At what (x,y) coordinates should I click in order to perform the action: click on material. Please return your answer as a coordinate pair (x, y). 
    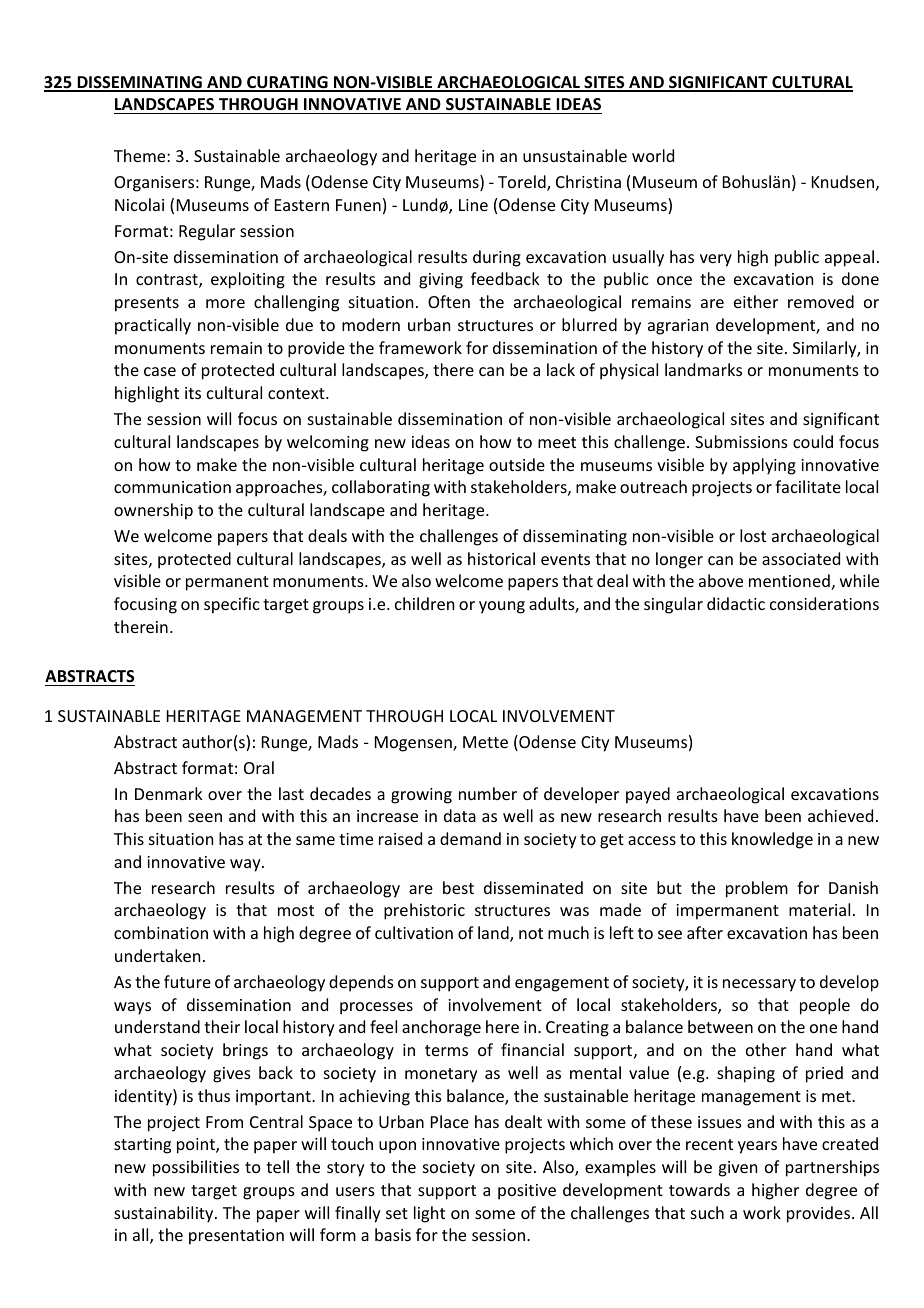
    Looking at the image, I should click on (819, 909).
